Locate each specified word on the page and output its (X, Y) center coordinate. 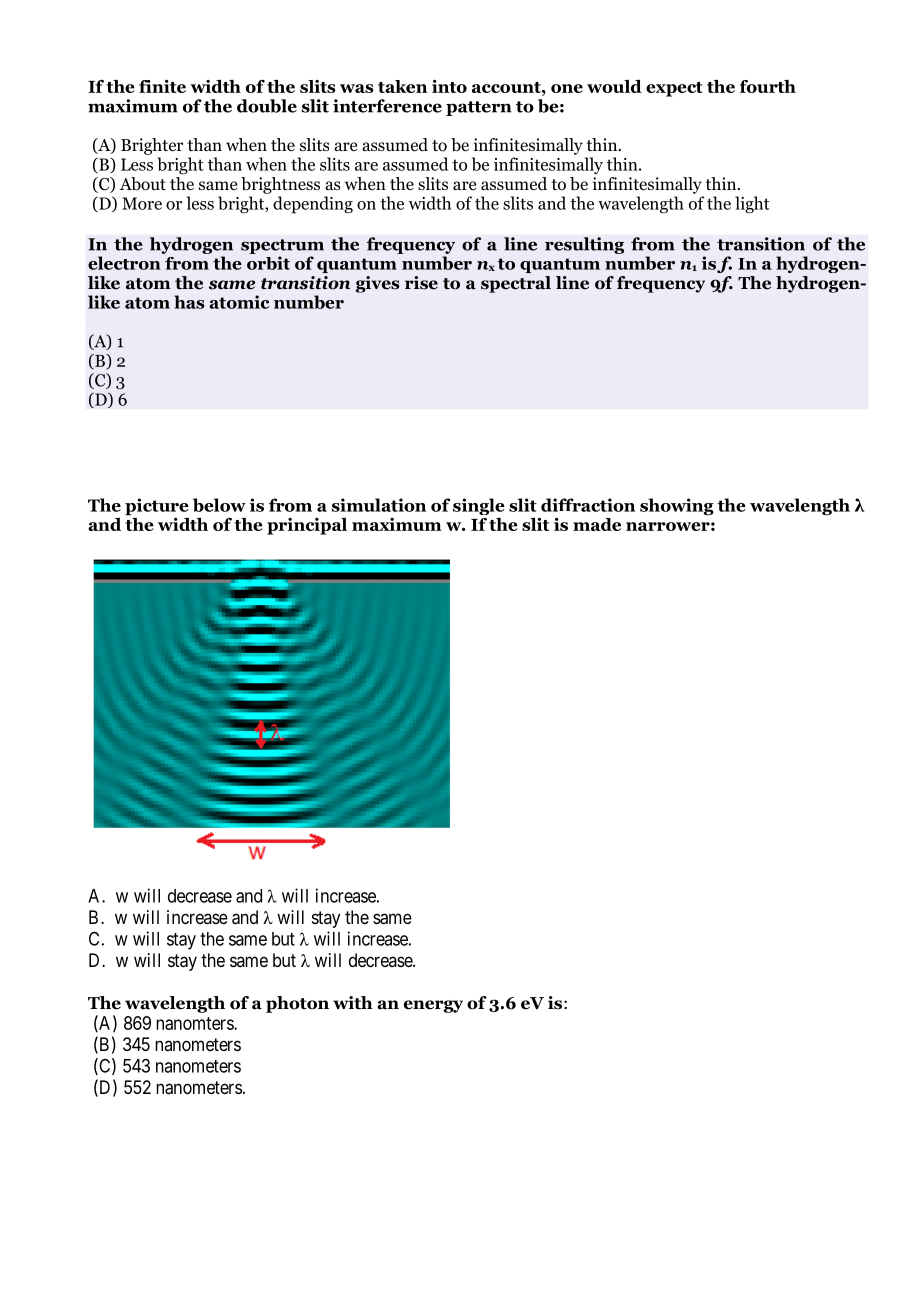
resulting (584, 245)
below (219, 505)
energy (433, 1006)
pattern (479, 108)
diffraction (588, 505)
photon (297, 1004)
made (597, 524)
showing (677, 507)
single (479, 506)
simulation (379, 505)
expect (674, 89)
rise (421, 283)
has (189, 302)
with (353, 1003)
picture (157, 507)
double (267, 106)
